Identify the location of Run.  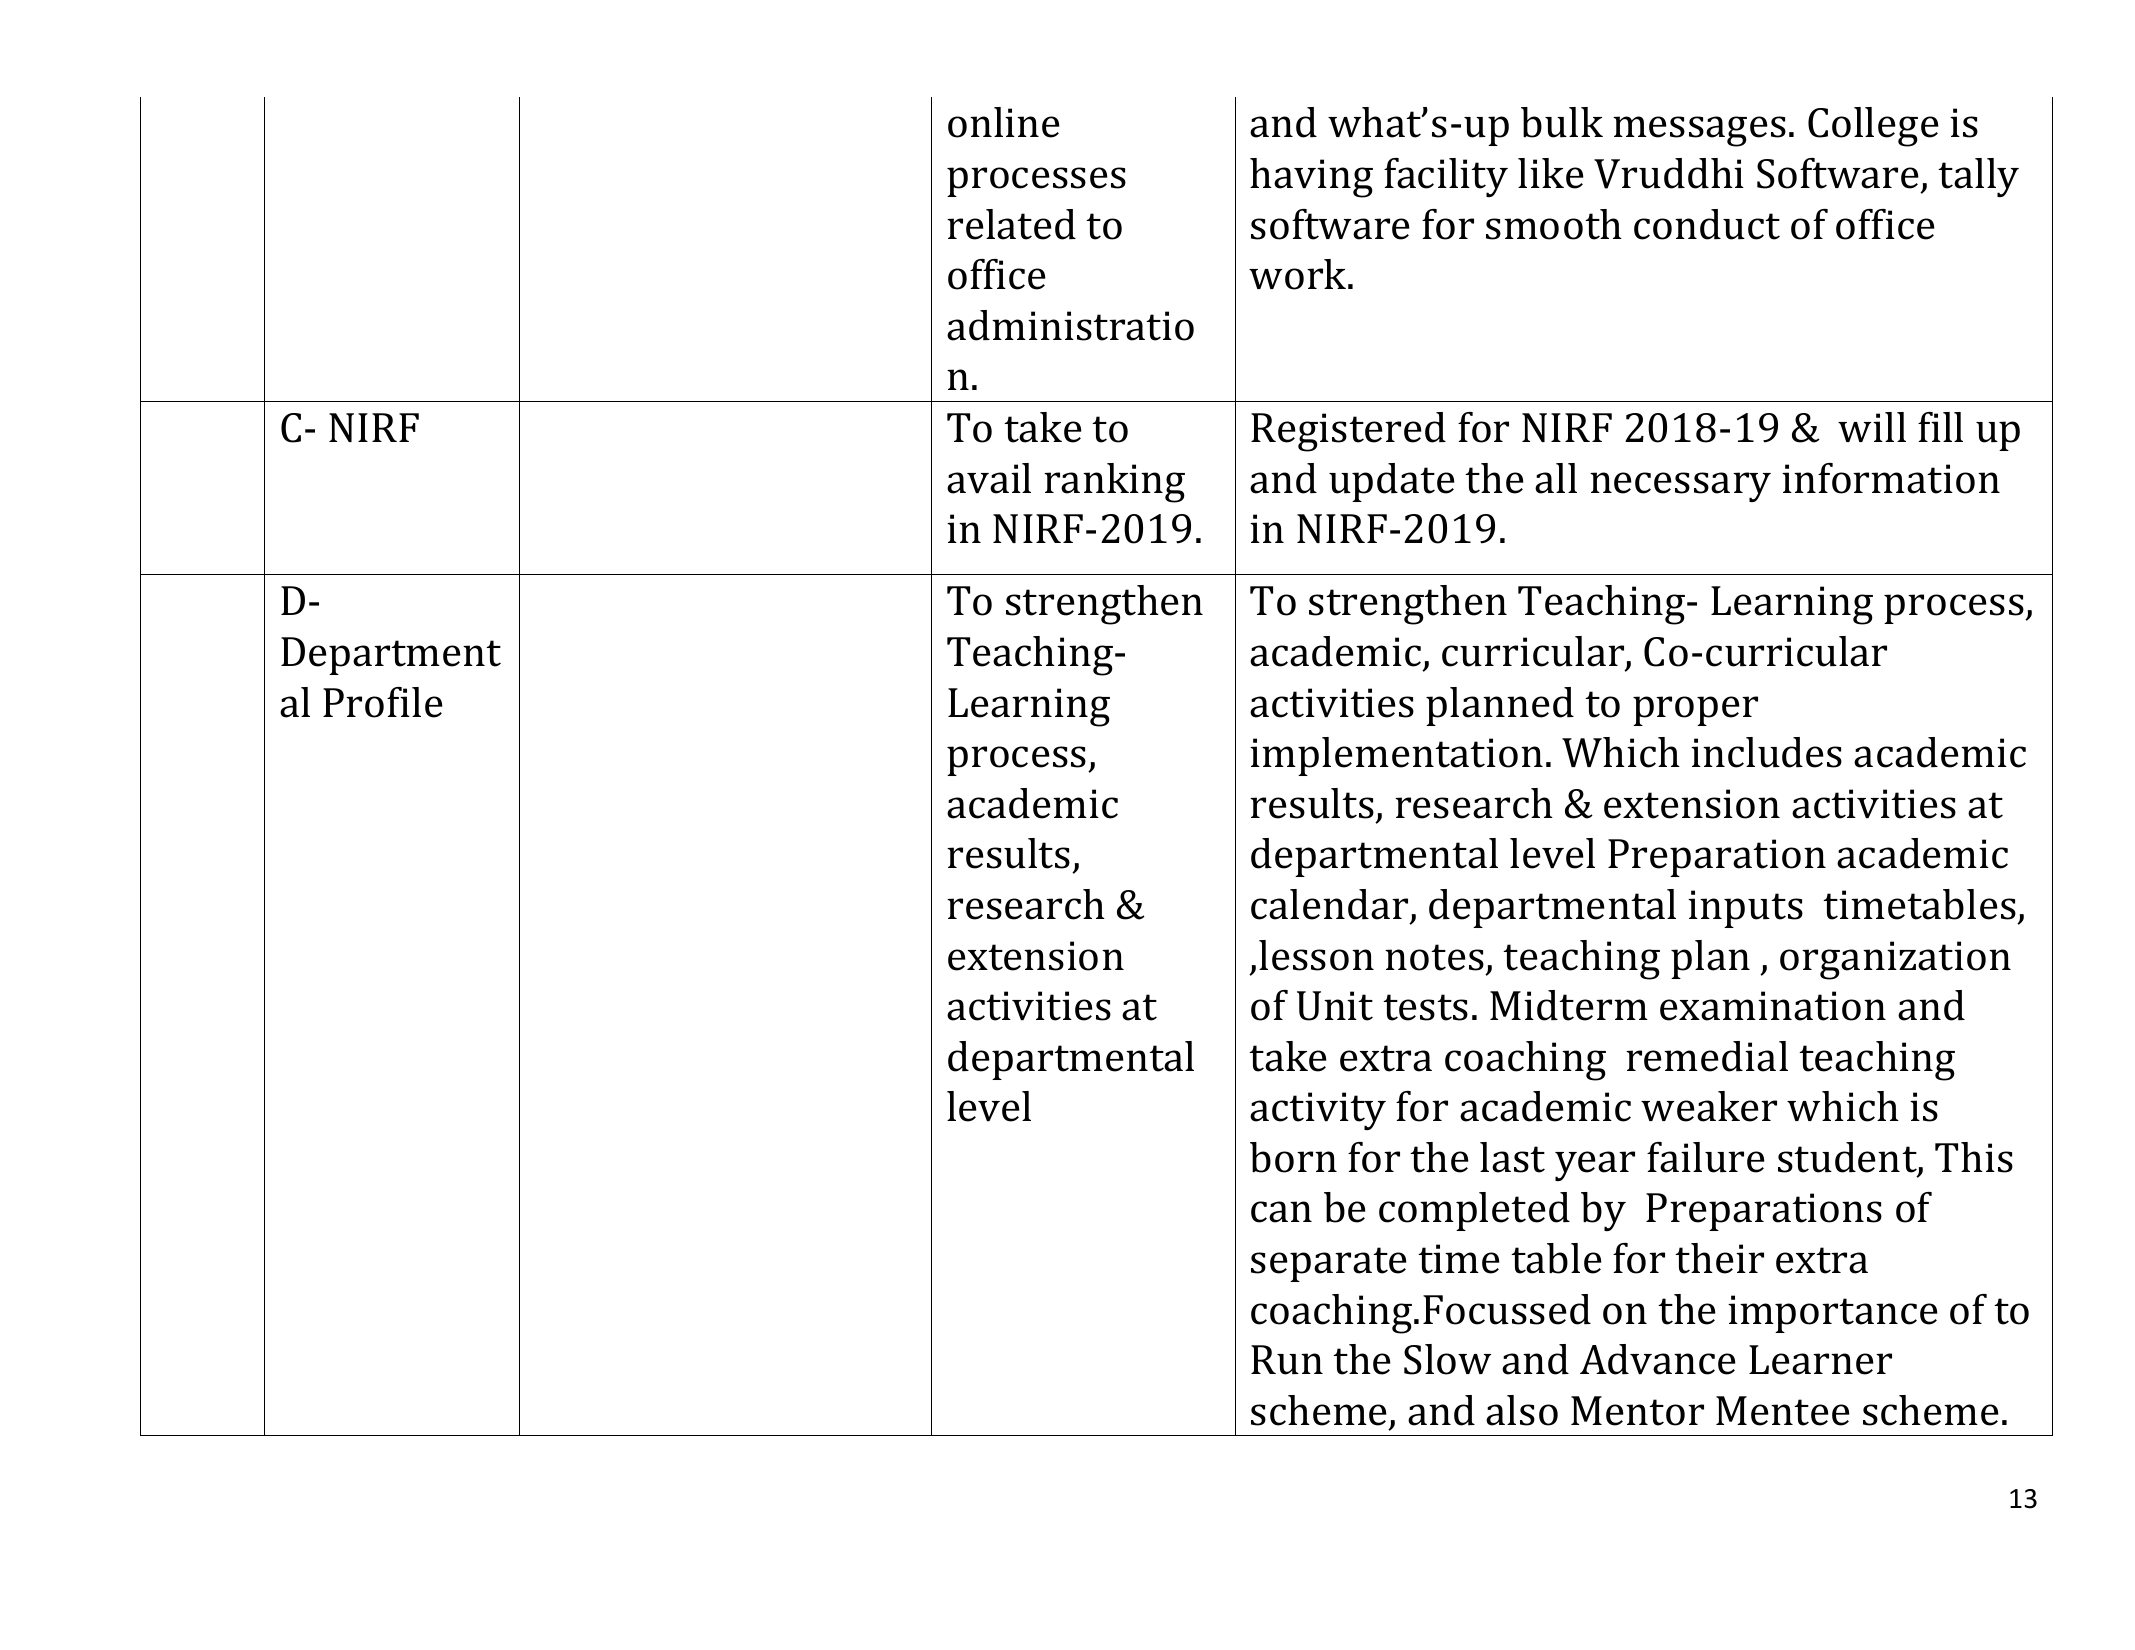
(1287, 1360).
